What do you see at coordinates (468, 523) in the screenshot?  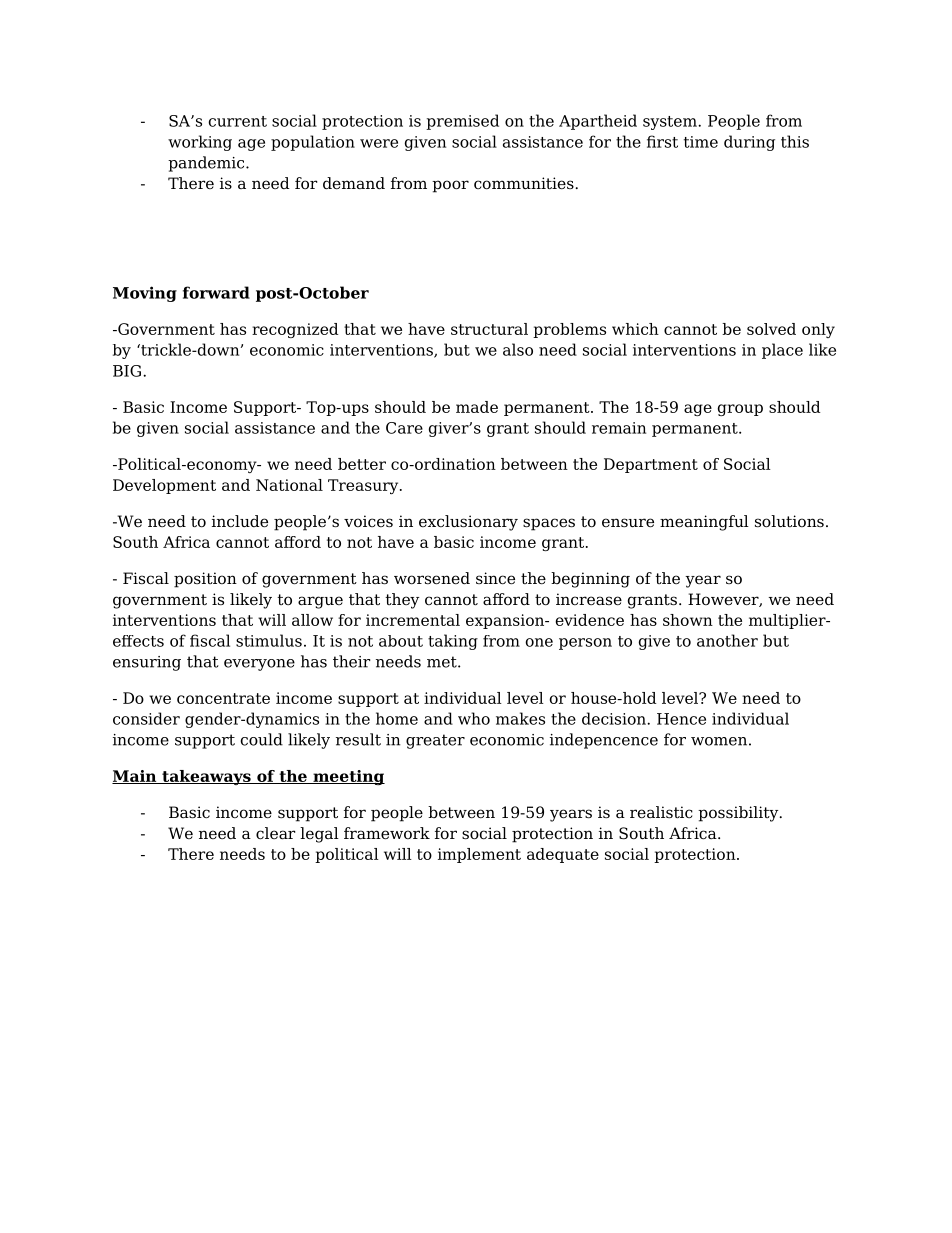 I see `exclusionary` at bounding box center [468, 523].
